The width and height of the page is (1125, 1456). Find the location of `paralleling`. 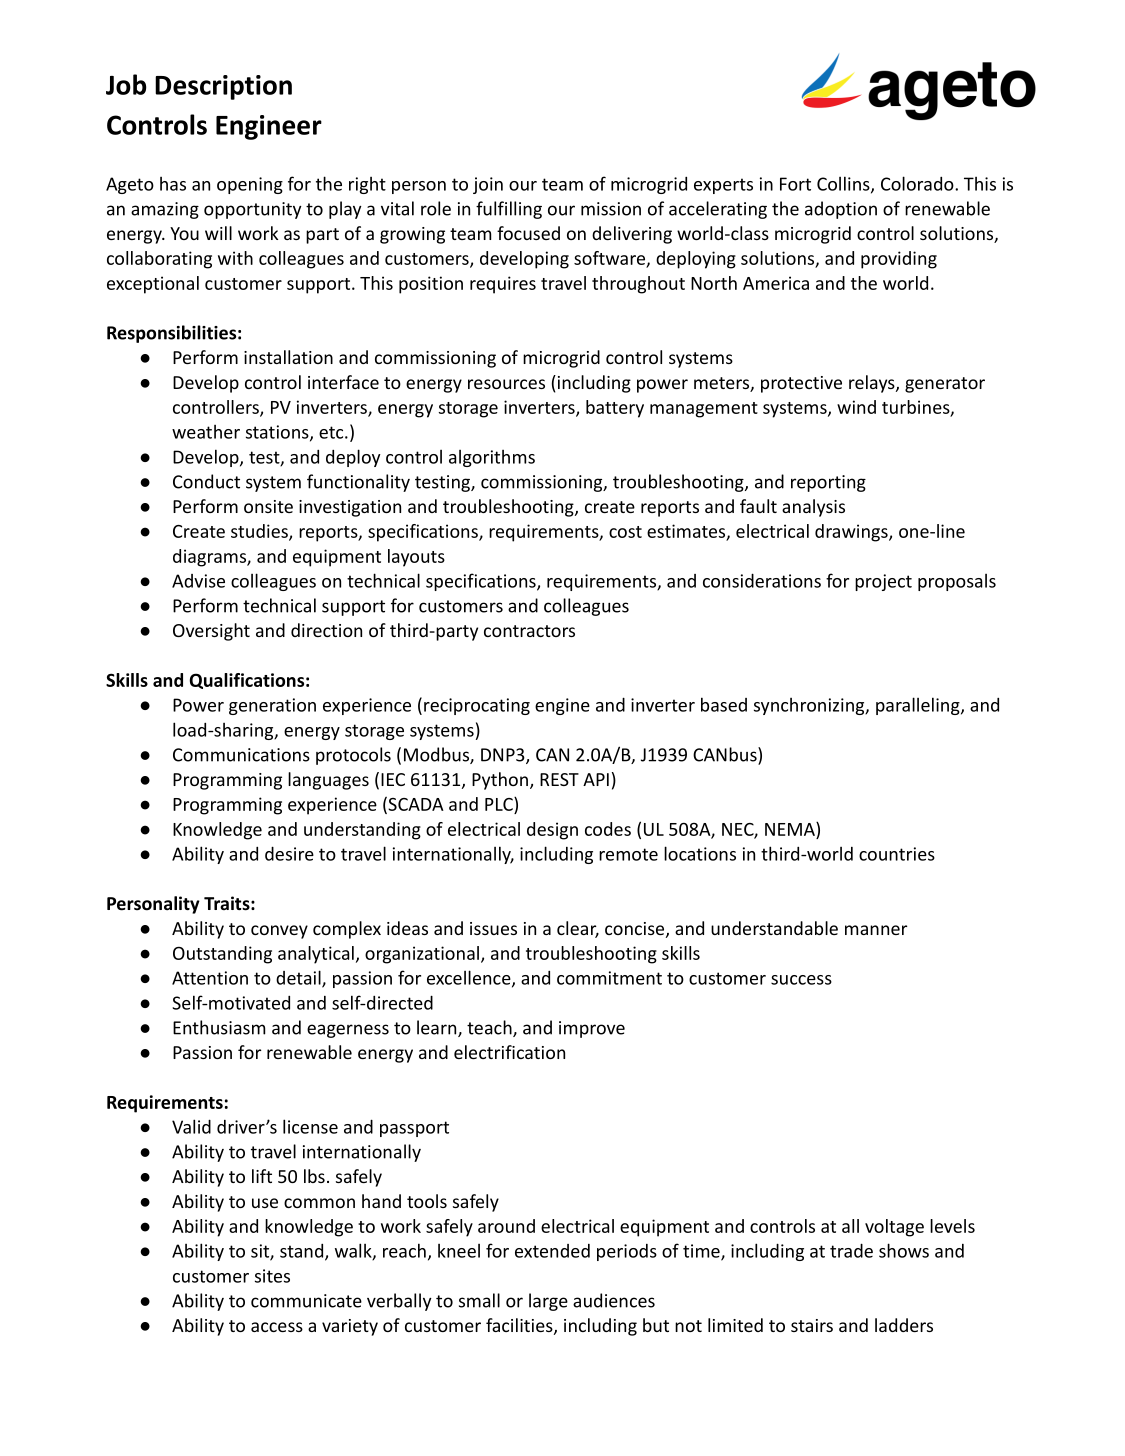

paralleling is located at coordinates (919, 706).
